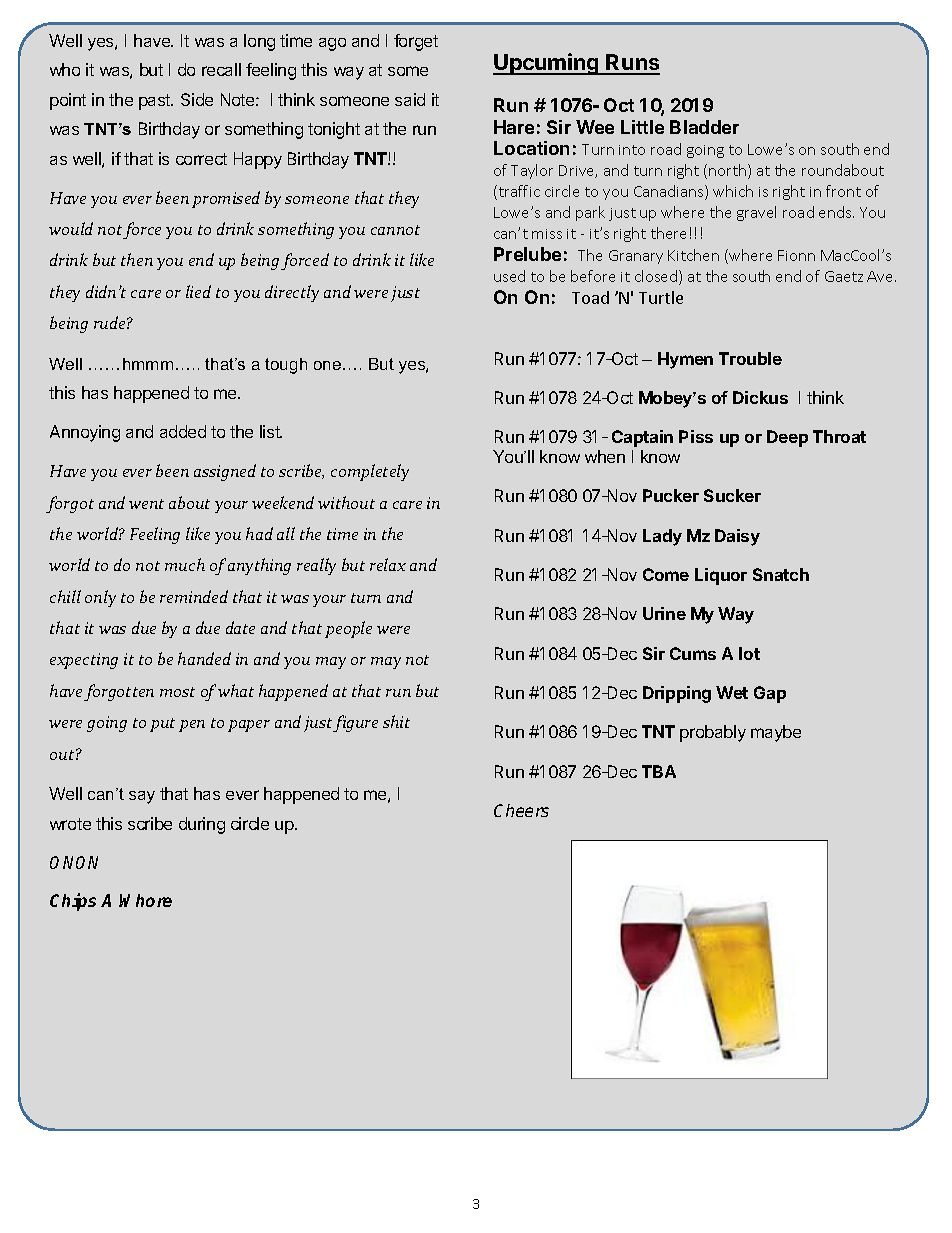  Describe the element at coordinates (732, 495) in the screenshot. I see `Sucker` at that location.
